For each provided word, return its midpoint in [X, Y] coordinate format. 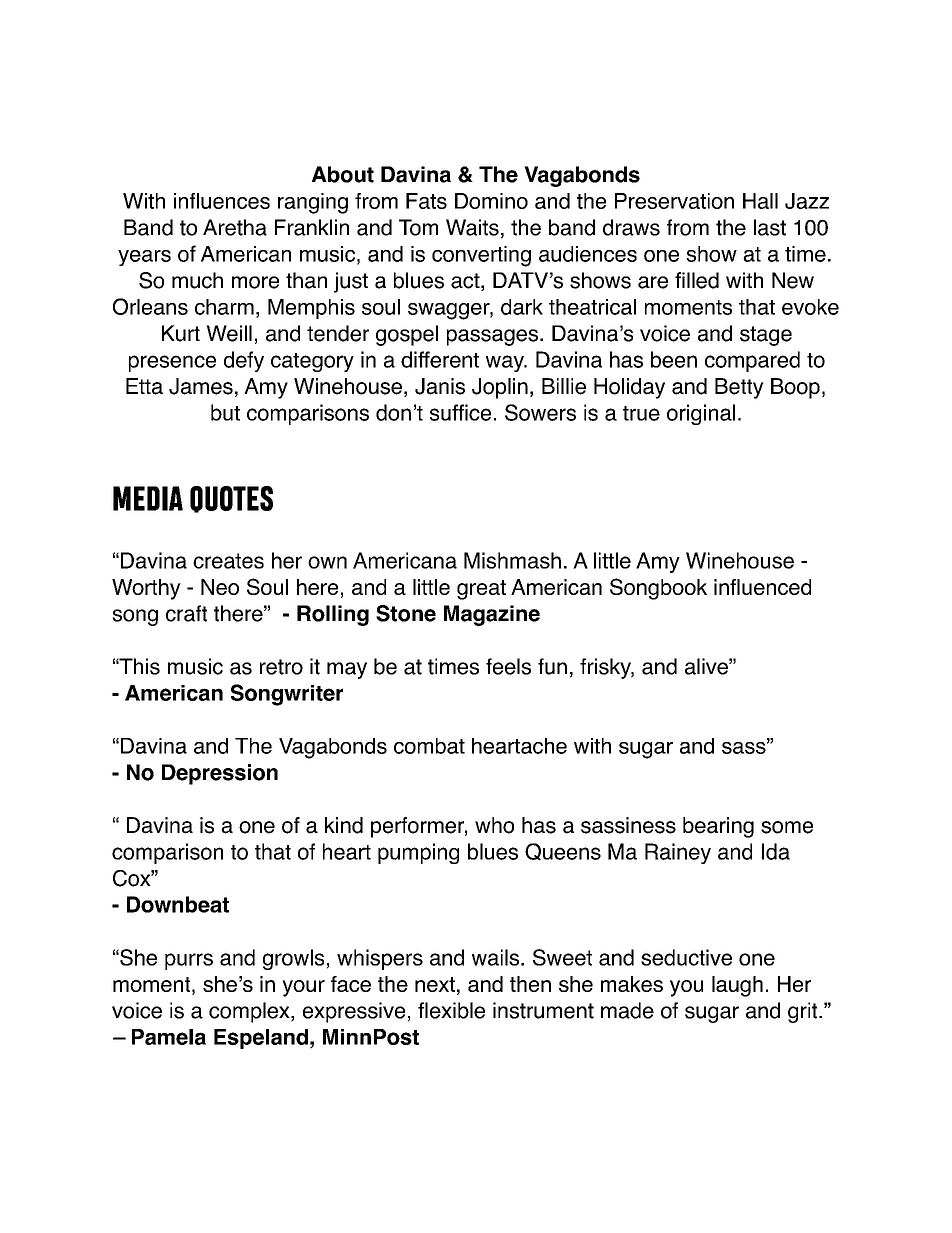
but [225, 412]
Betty [739, 388]
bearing [718, 827]
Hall [760, 201]
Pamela [169, 1037]
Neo [220, 587]
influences [222, 201]
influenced [762, 587]
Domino [491, 201]
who [494, 825]
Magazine [492, 615]
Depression [220, 774]
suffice [460, 412]
